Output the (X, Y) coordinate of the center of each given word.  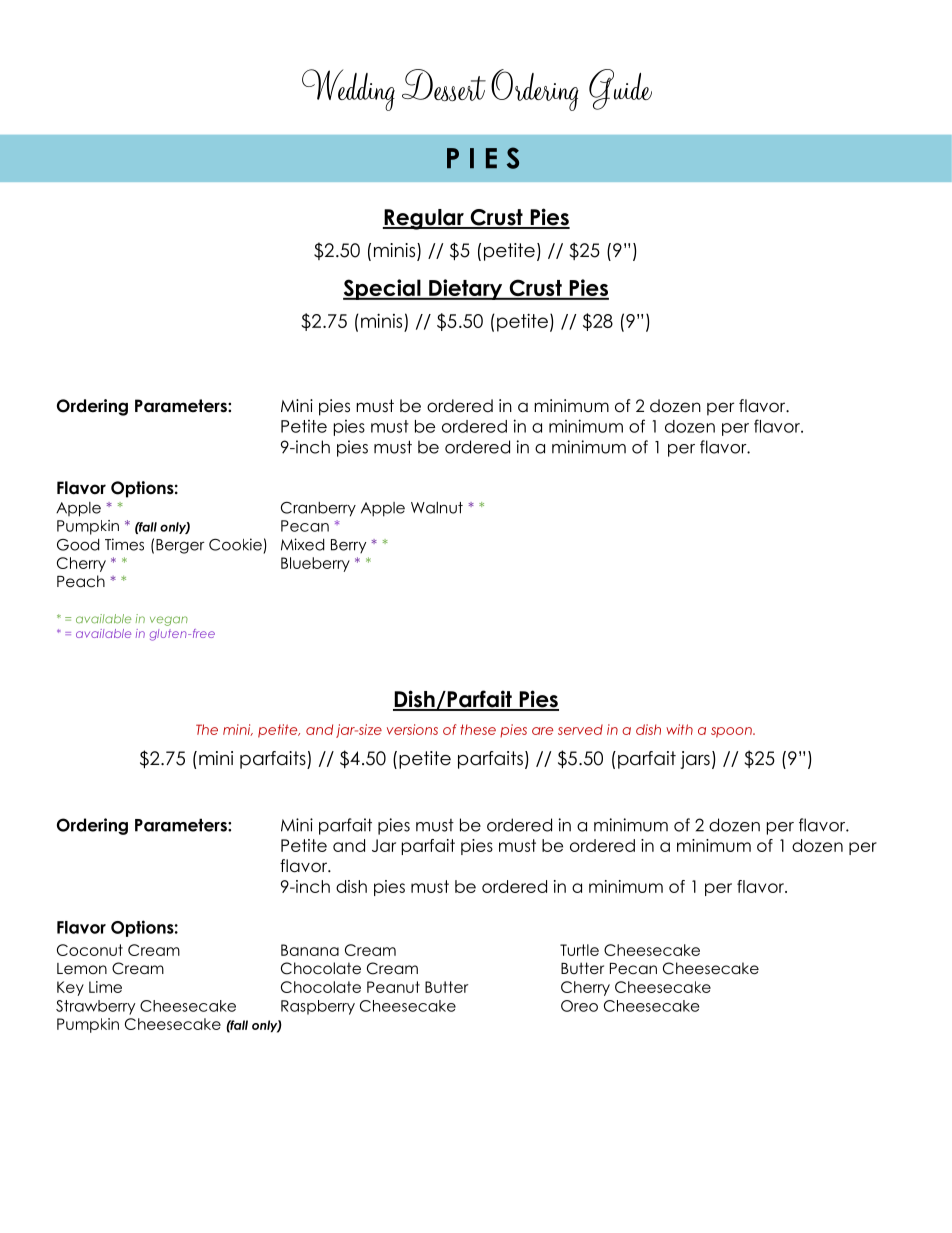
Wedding (348, 90)
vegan (169, 621)
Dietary (466, 289)
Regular (424, 219)
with (679, 729)
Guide (620, 89)
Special (383, 289)
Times (124, 544)
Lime (105, 987)
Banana (310, 950)
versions (412, 729)
